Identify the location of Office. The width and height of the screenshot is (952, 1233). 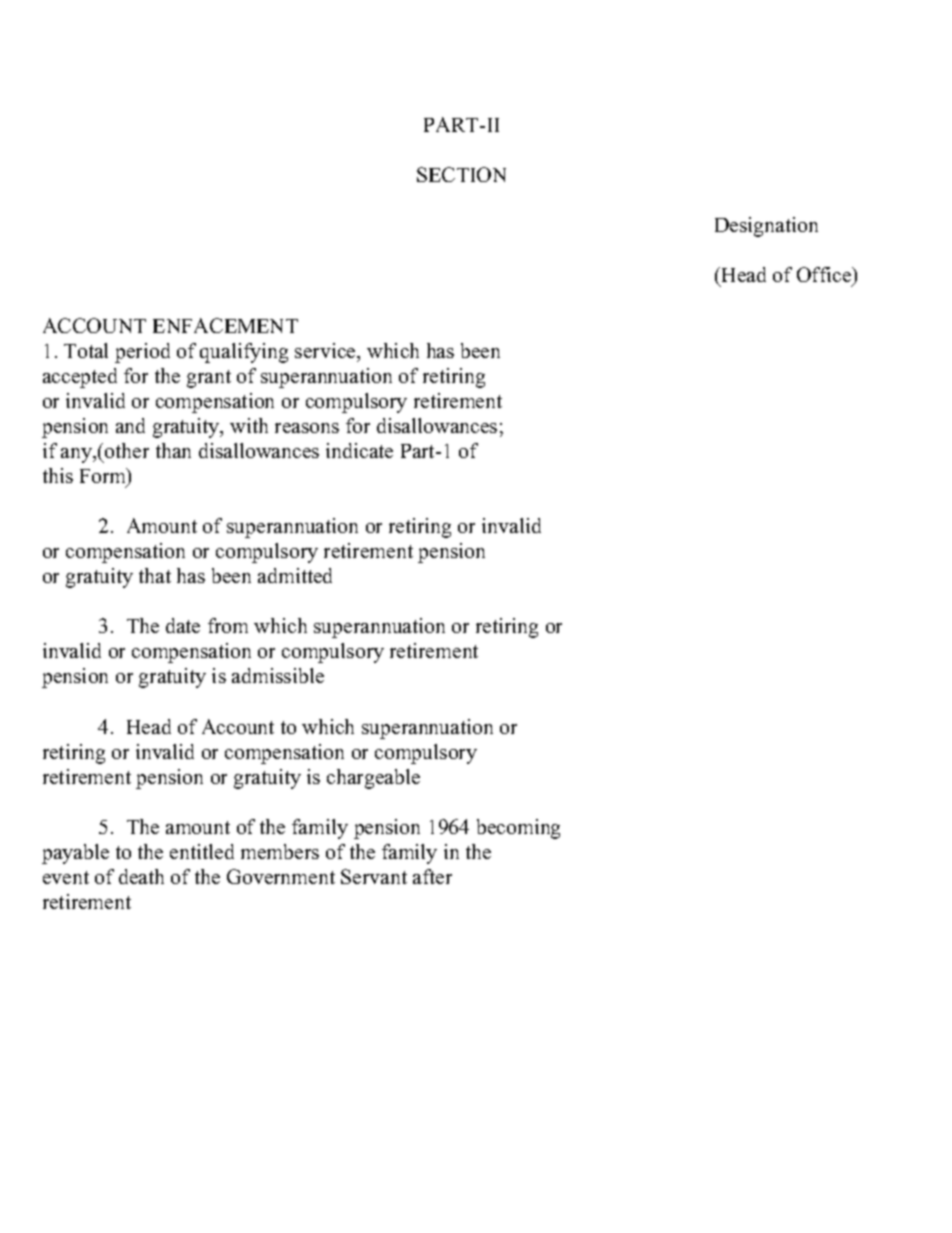
(825, 276).
